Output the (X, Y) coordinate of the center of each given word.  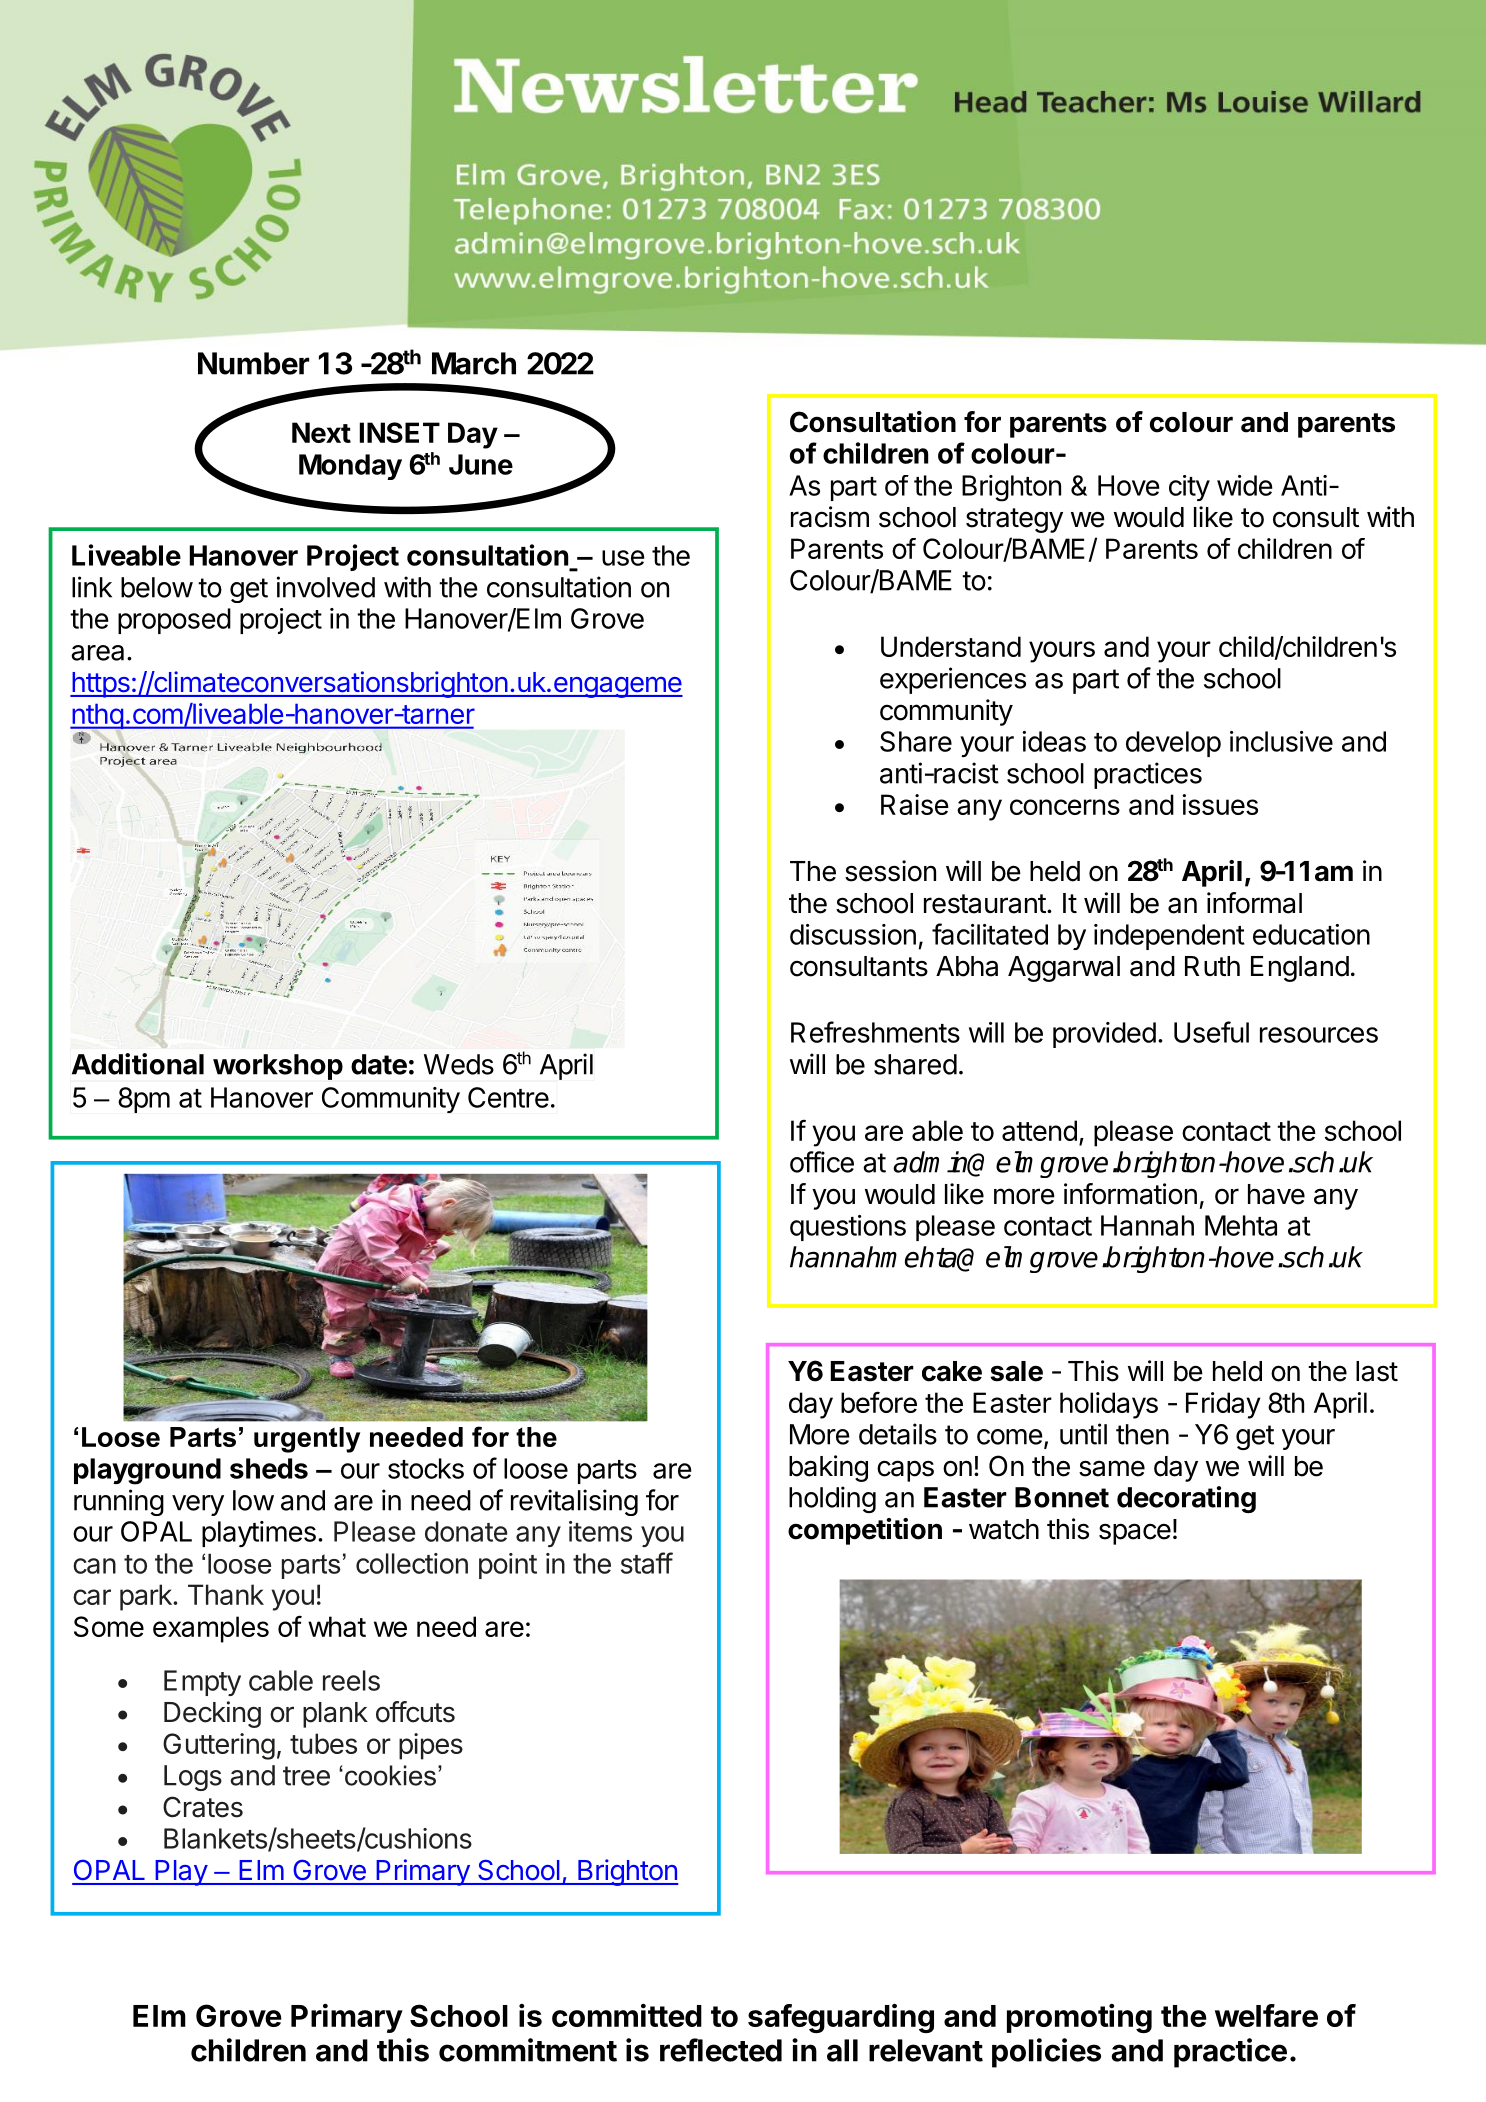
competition (865, 1531)
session (890, 871)
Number (253, 363)
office (822, 1162)
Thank (226, 1594)
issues (1220, 804)
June (481, 464)
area (97, 653)
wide (1245, 485)
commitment (528, 2050)
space (1135, 1534)
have (1276, 1194)
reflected (721, 2050)
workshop (278, 1067)
